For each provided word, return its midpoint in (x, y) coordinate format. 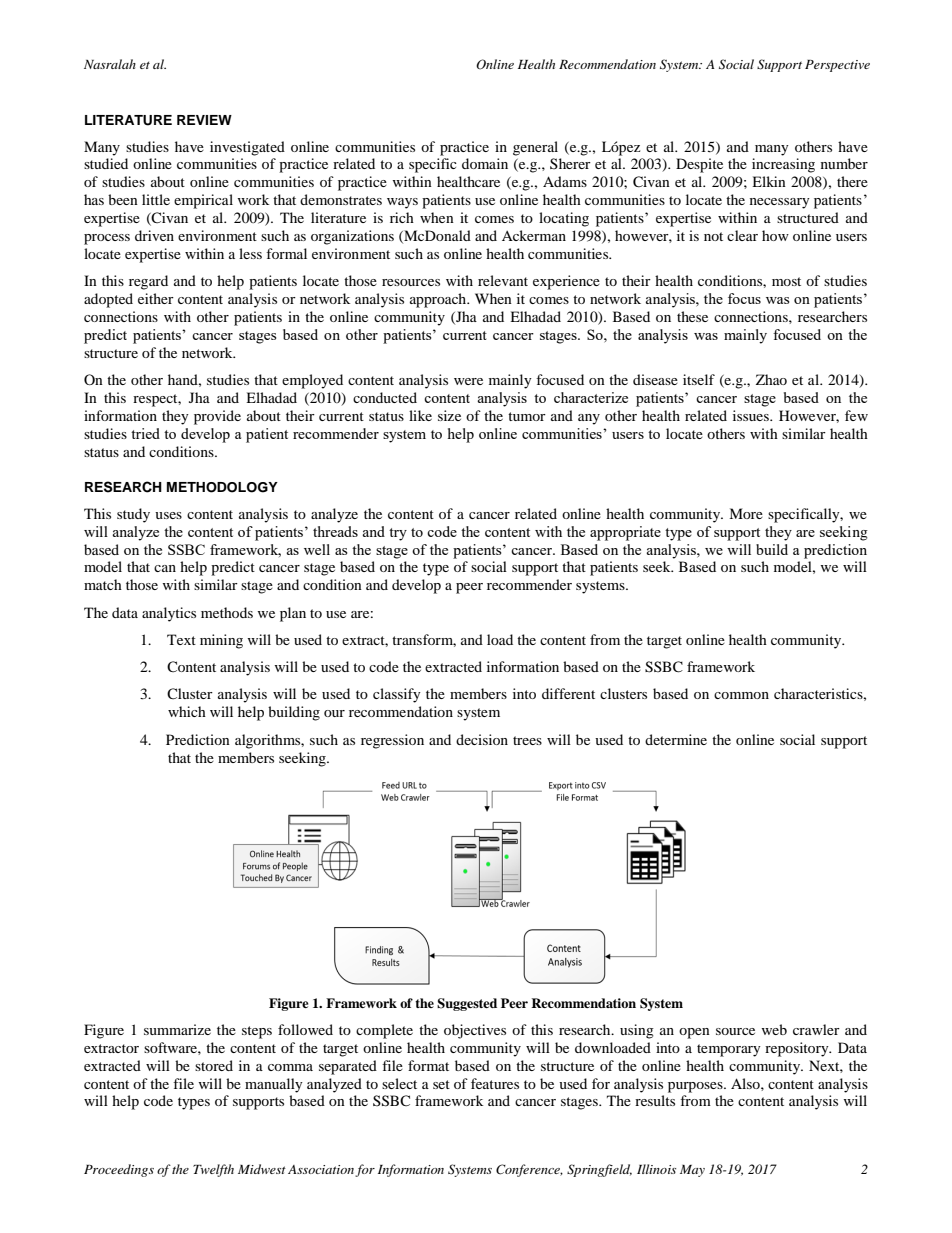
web (774, 1029)
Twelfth (213, 1170)
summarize (177, 1029)
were (468, 381)
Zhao (771, 379)
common (741, 695)
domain (485, 163)
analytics (169, 614)
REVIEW (204, 120)
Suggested (467, 1004)
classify (397, 695)
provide (217, 417)
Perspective (837, 66)
